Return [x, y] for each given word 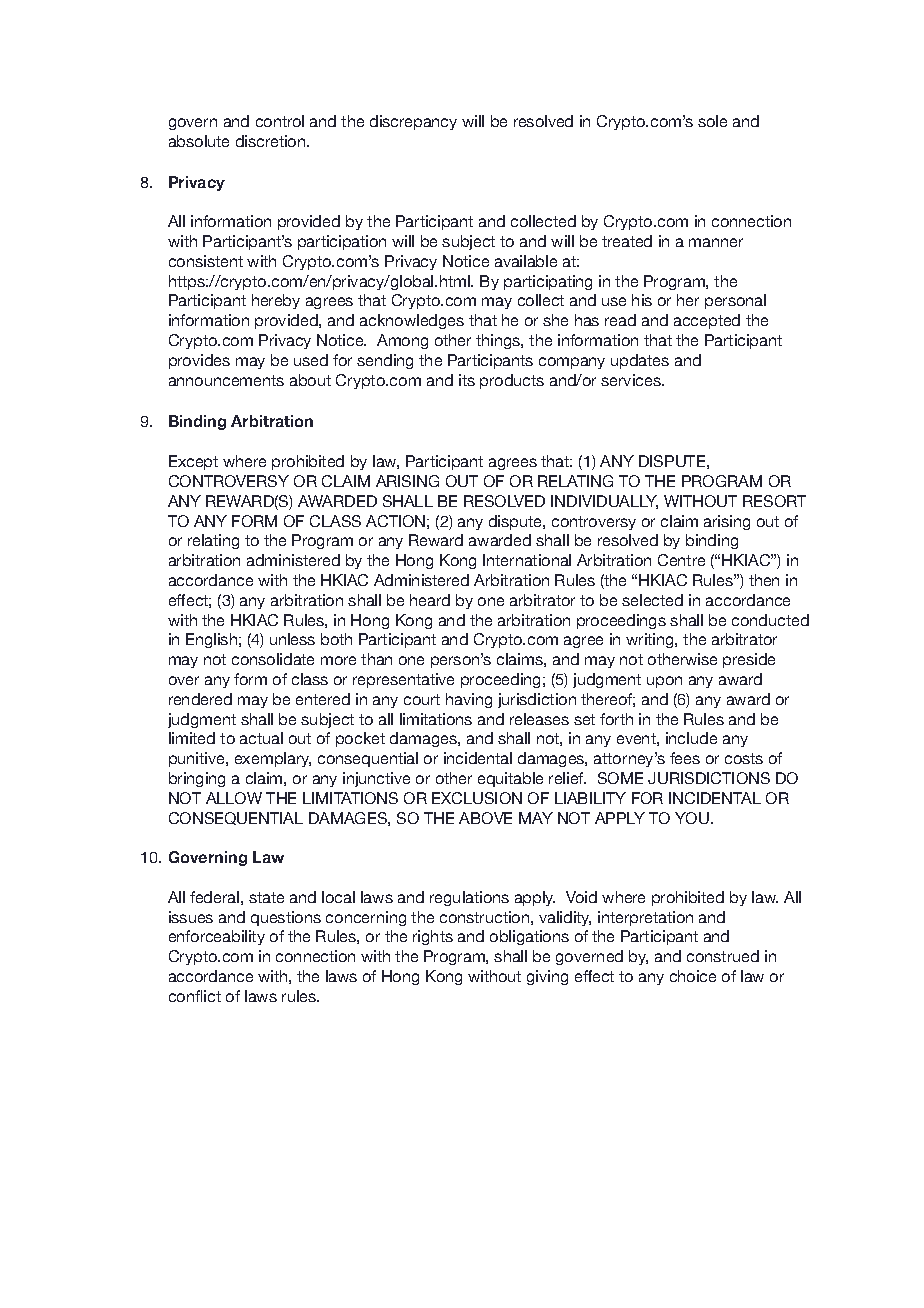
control [280, 121]
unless [292, 639]
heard [430, 600]
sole [712, 121]
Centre [681, 560]
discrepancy [413, 122]
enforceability [217, 937]
